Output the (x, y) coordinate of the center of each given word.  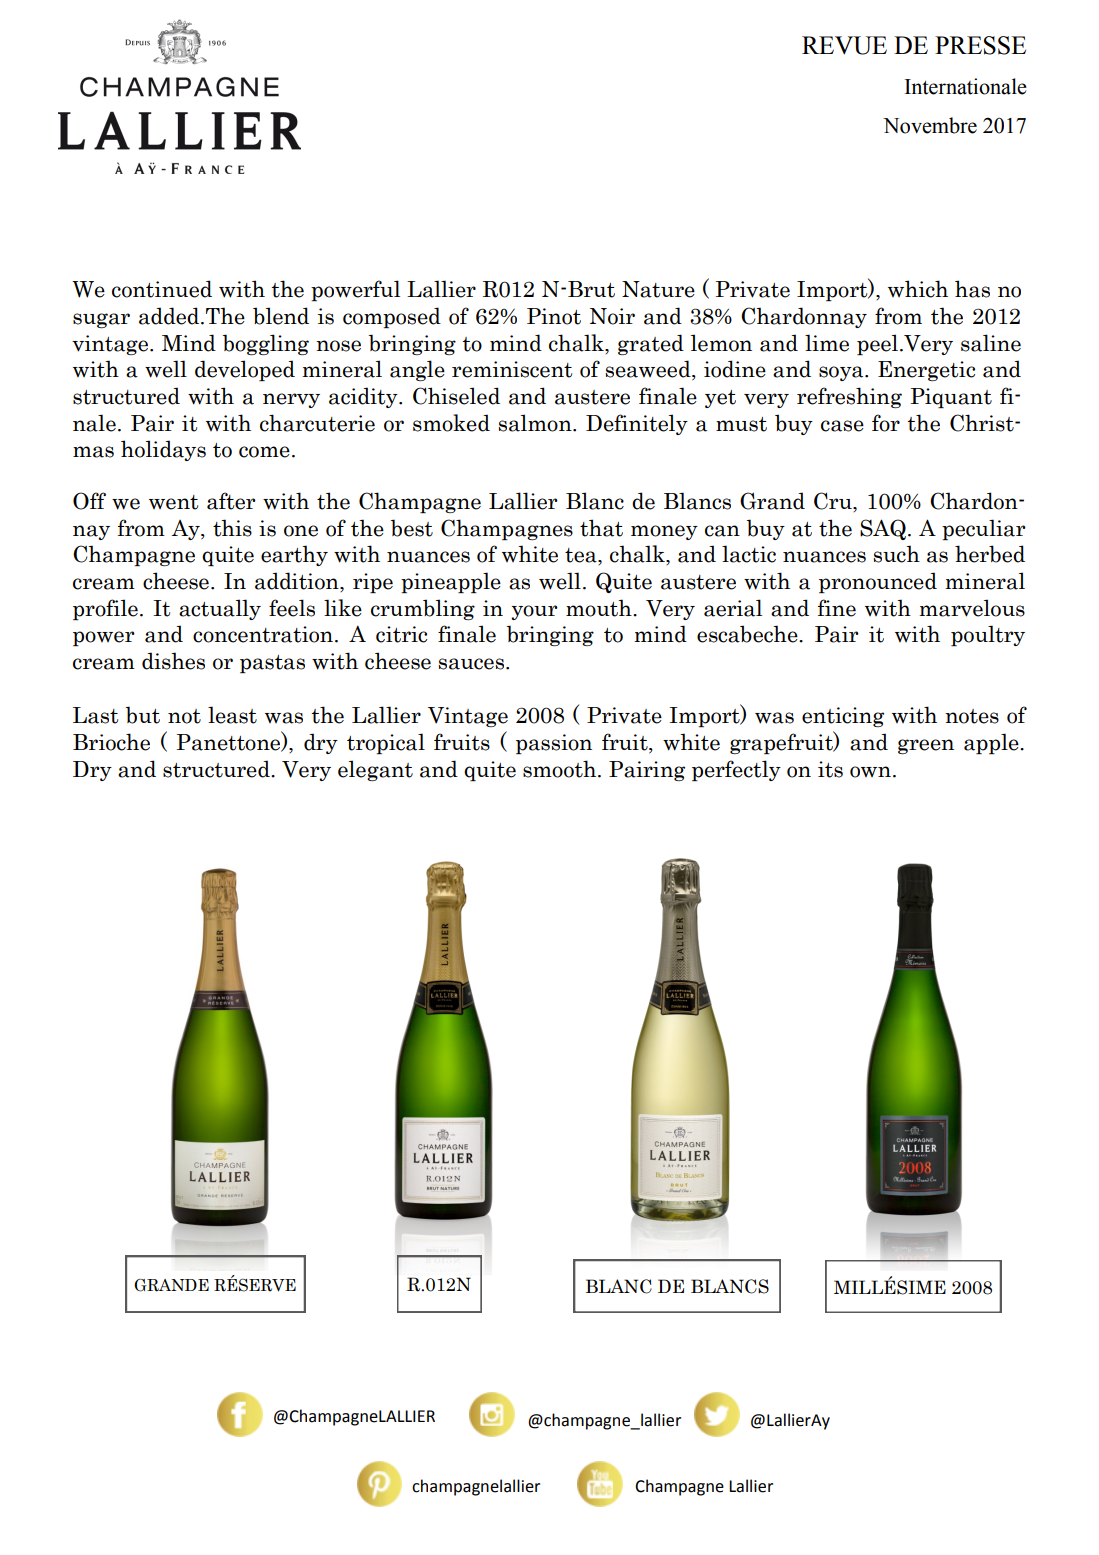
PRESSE (980, 45)
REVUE (844, 45)
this (232, 528)
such (896, 554)
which (918, 289)
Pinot (554, 316)
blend (281, 316)
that (601, 528)
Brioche (111, 742)
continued (162, 289)
